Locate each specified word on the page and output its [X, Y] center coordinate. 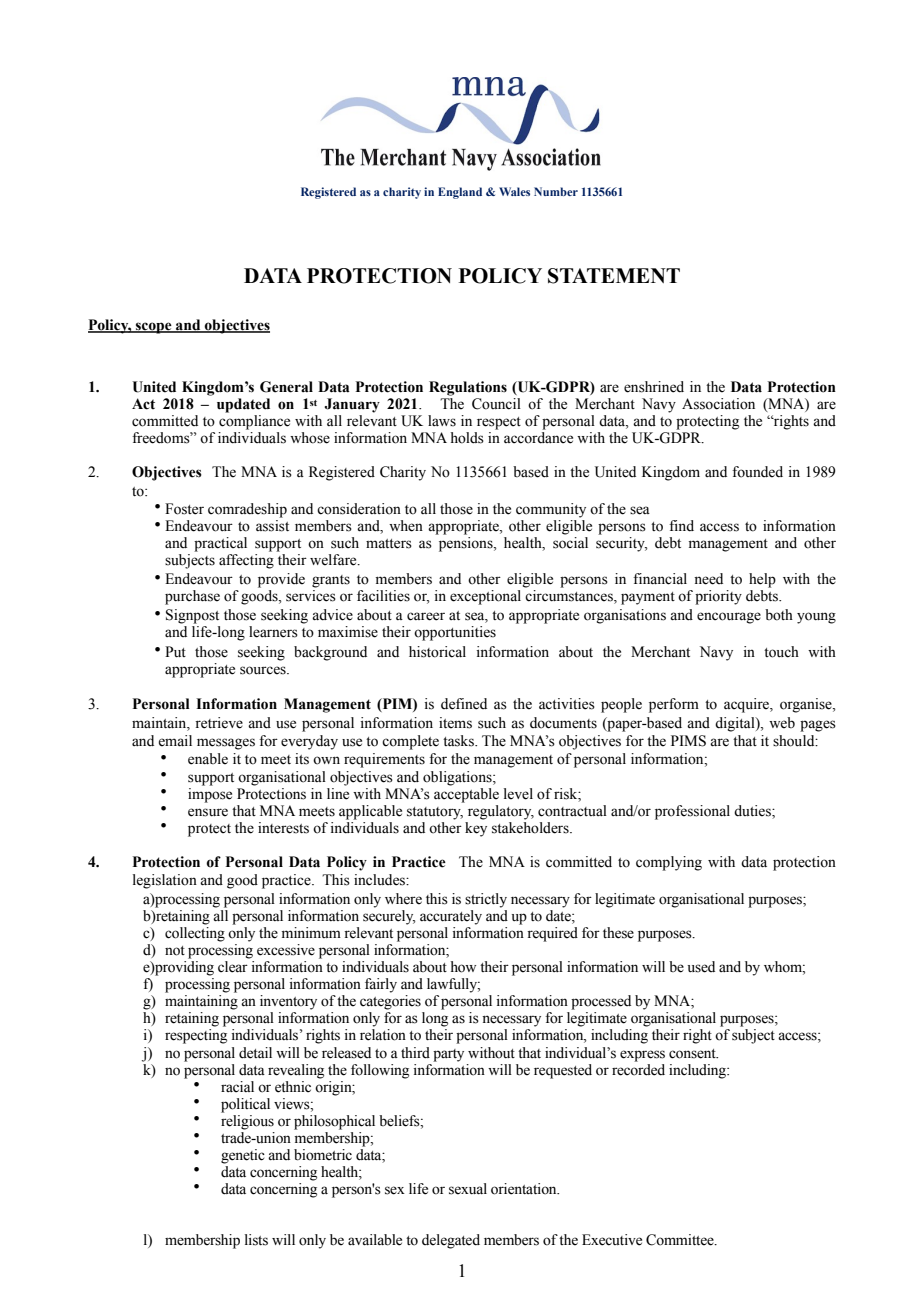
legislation [165, 881]
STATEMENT [614, 276]
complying [669, 863]
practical [220, 544]
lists [256, 1240]
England [460, 193]
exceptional [485, 597]
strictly [486, 900]
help [762, 580]
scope [154, 328]
